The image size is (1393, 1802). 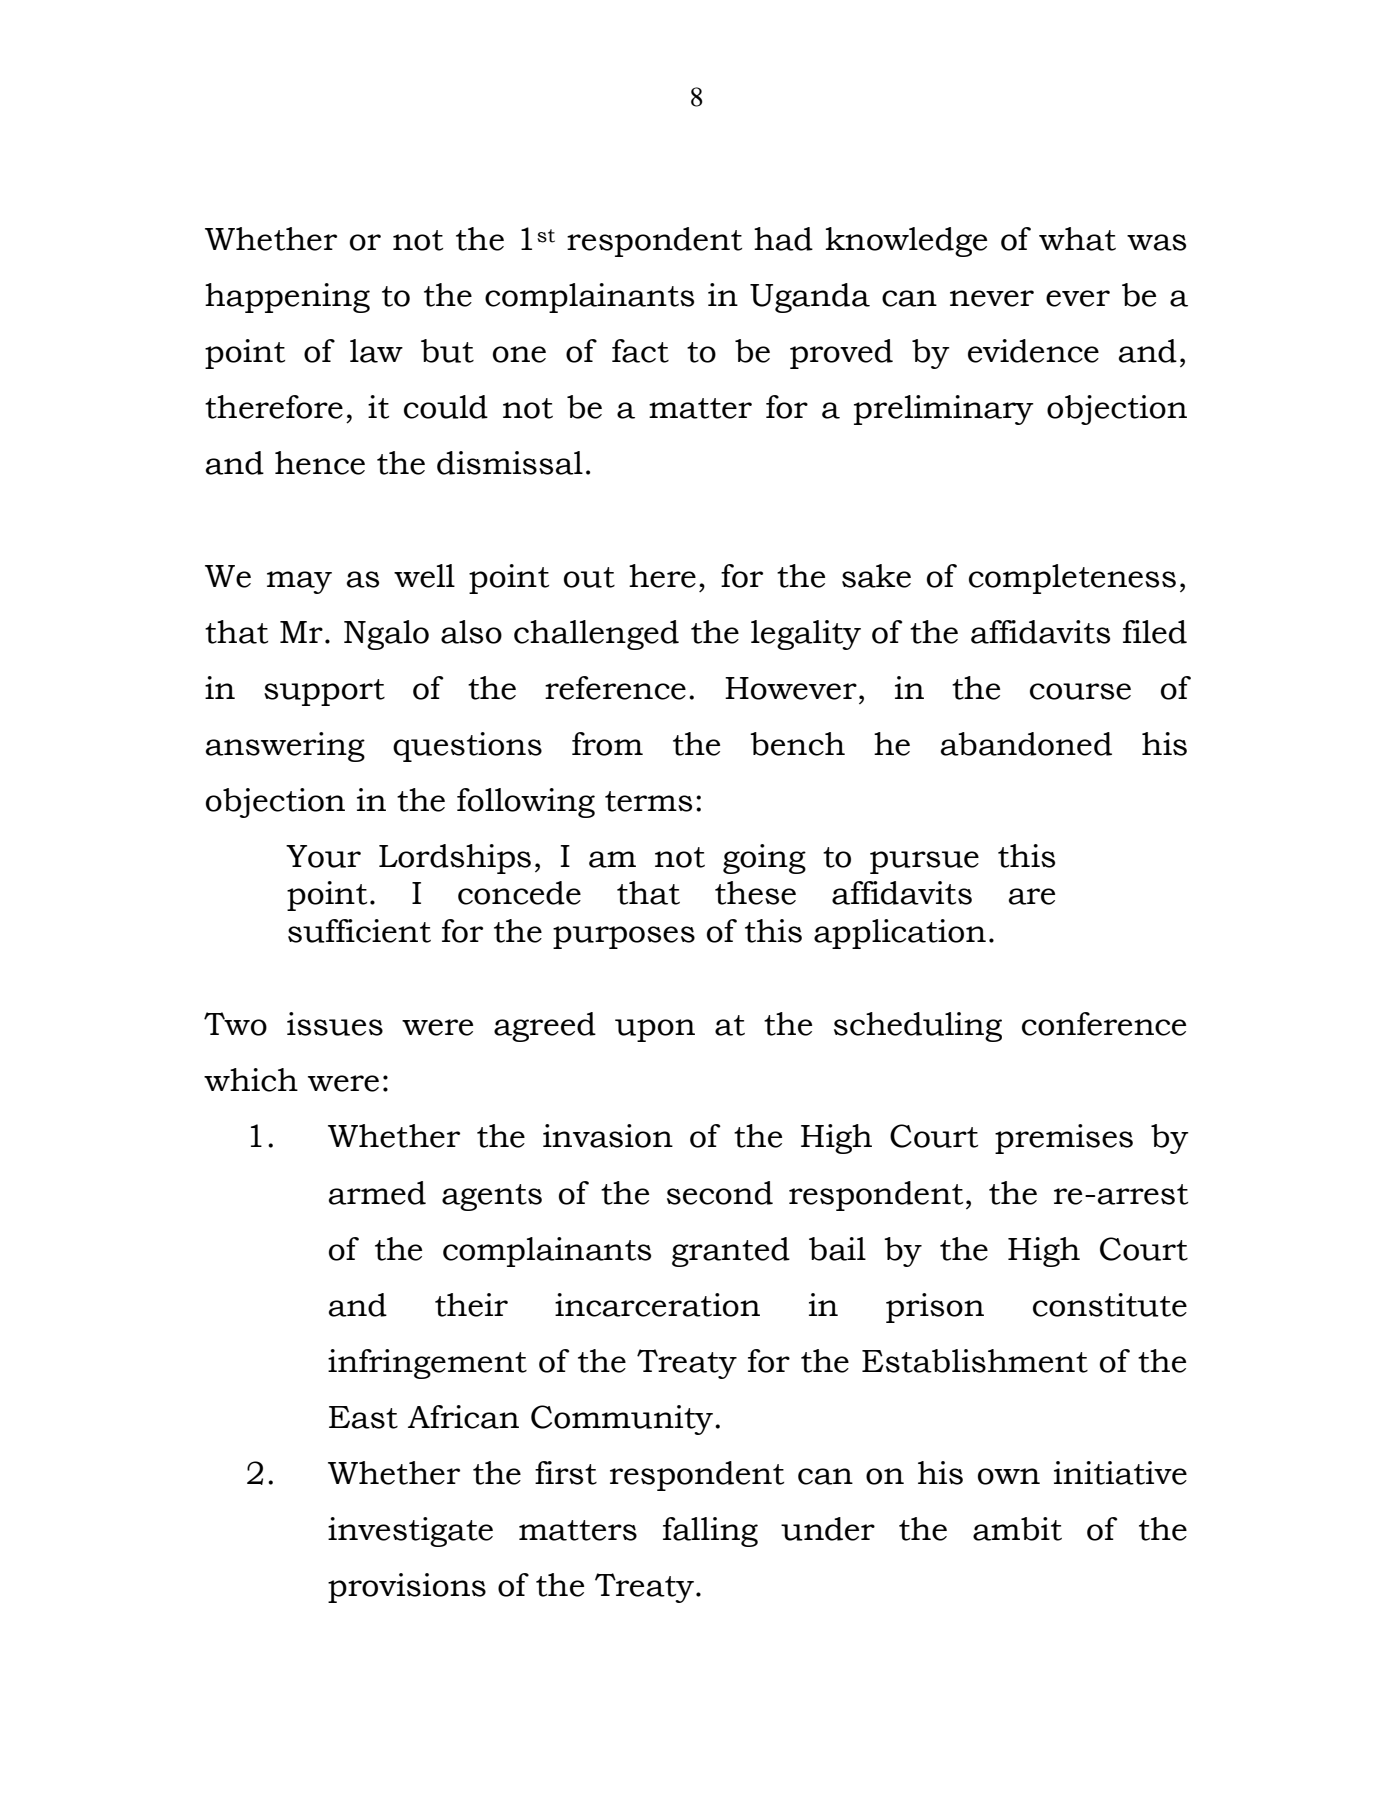 I want to click on infringement, so click(x=427, y=1364).
